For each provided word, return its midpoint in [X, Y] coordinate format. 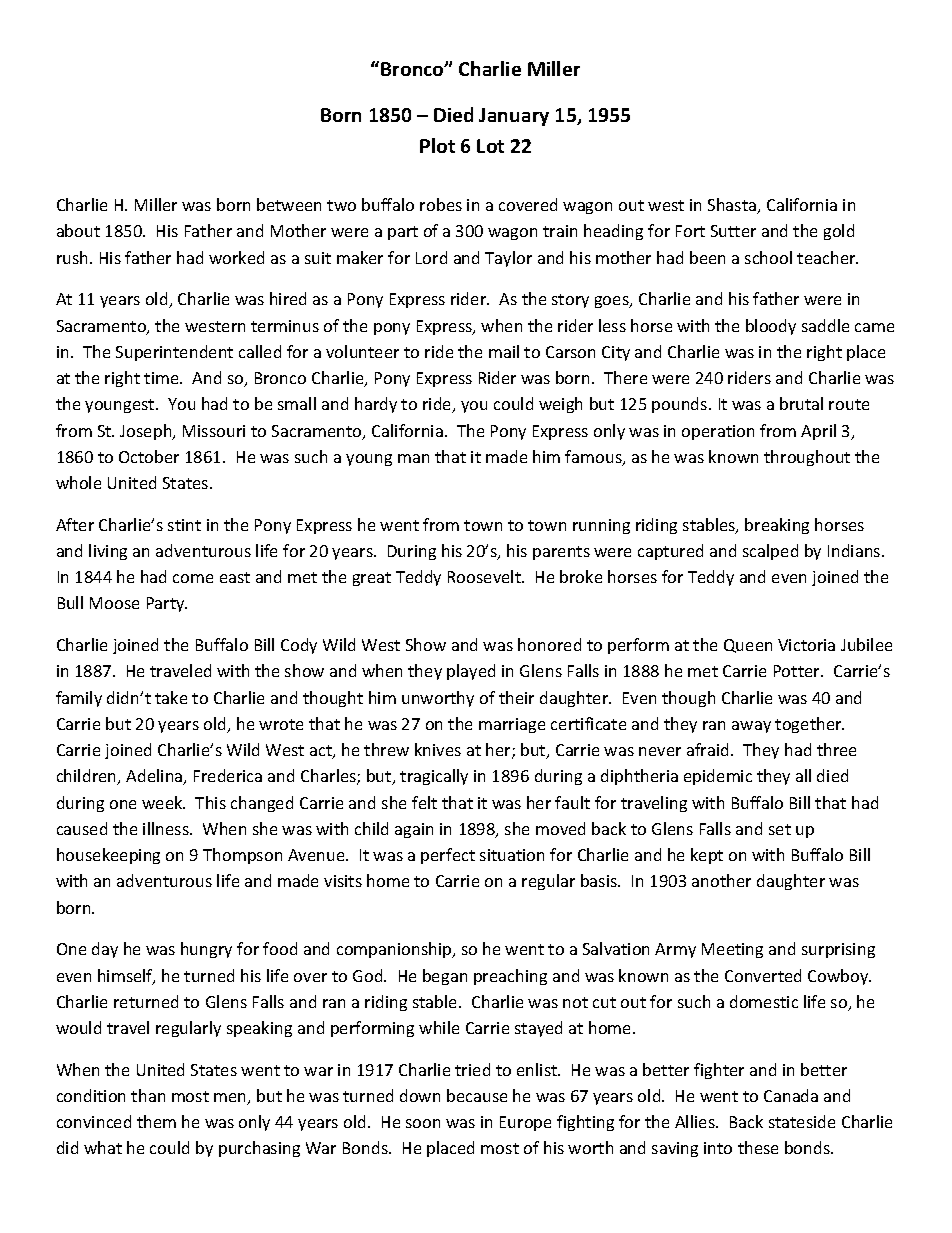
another [721, 880]
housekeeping [108, 856]
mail [504, 351]
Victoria [806, 645]
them [156, 1121]
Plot [437, 145]
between [289, 204]
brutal [801, 403]
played [471, 672]
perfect [448, 856]
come [193, 578]
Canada [791, 1095]
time [162, 378]
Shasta [733, 206]
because [477, 1095]
